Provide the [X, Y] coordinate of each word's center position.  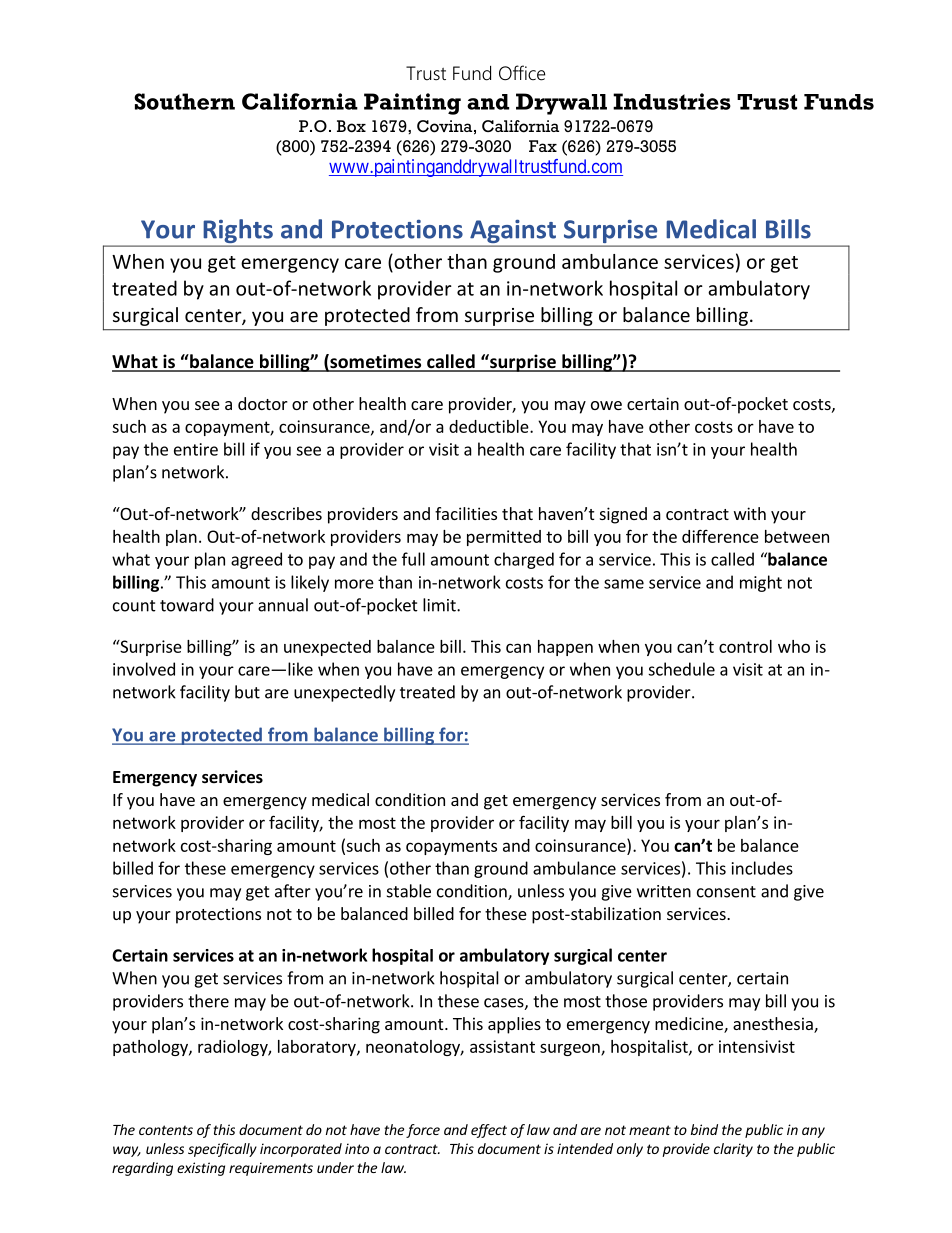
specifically [222, 1150]
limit [440, 605]
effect [489, 1131]
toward [187, 605]
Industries [672, 101]
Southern [184, 101]
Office [522, 73]
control [745, 646]
